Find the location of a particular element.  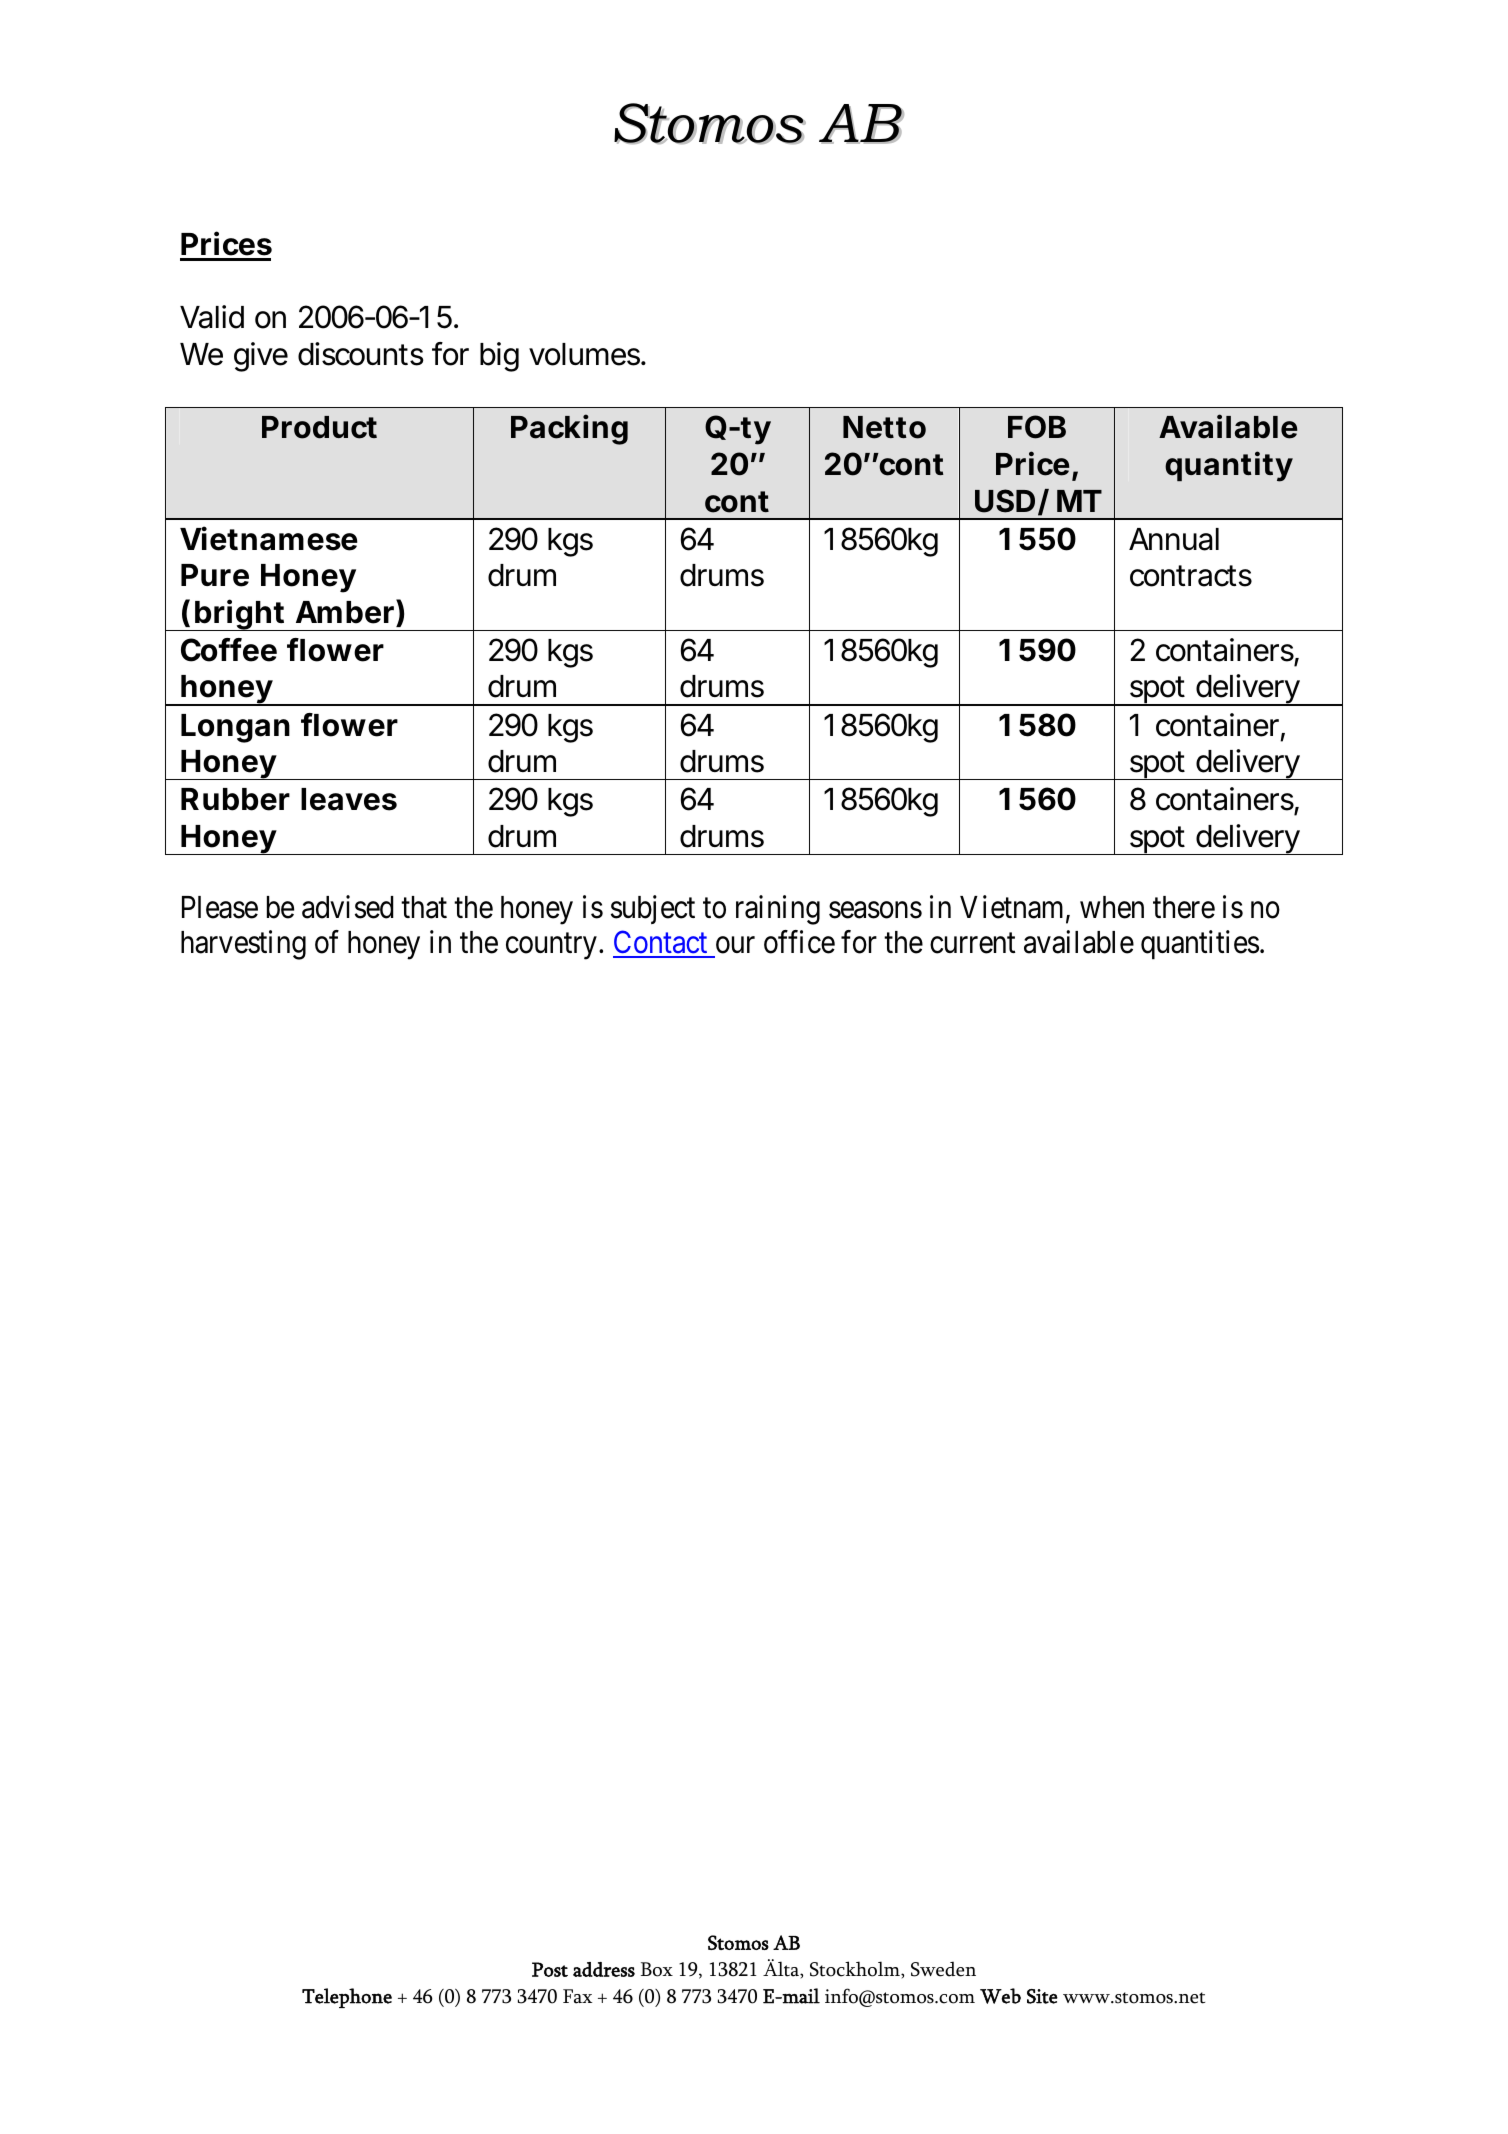

volumes is located at coordinates (586, 354).
